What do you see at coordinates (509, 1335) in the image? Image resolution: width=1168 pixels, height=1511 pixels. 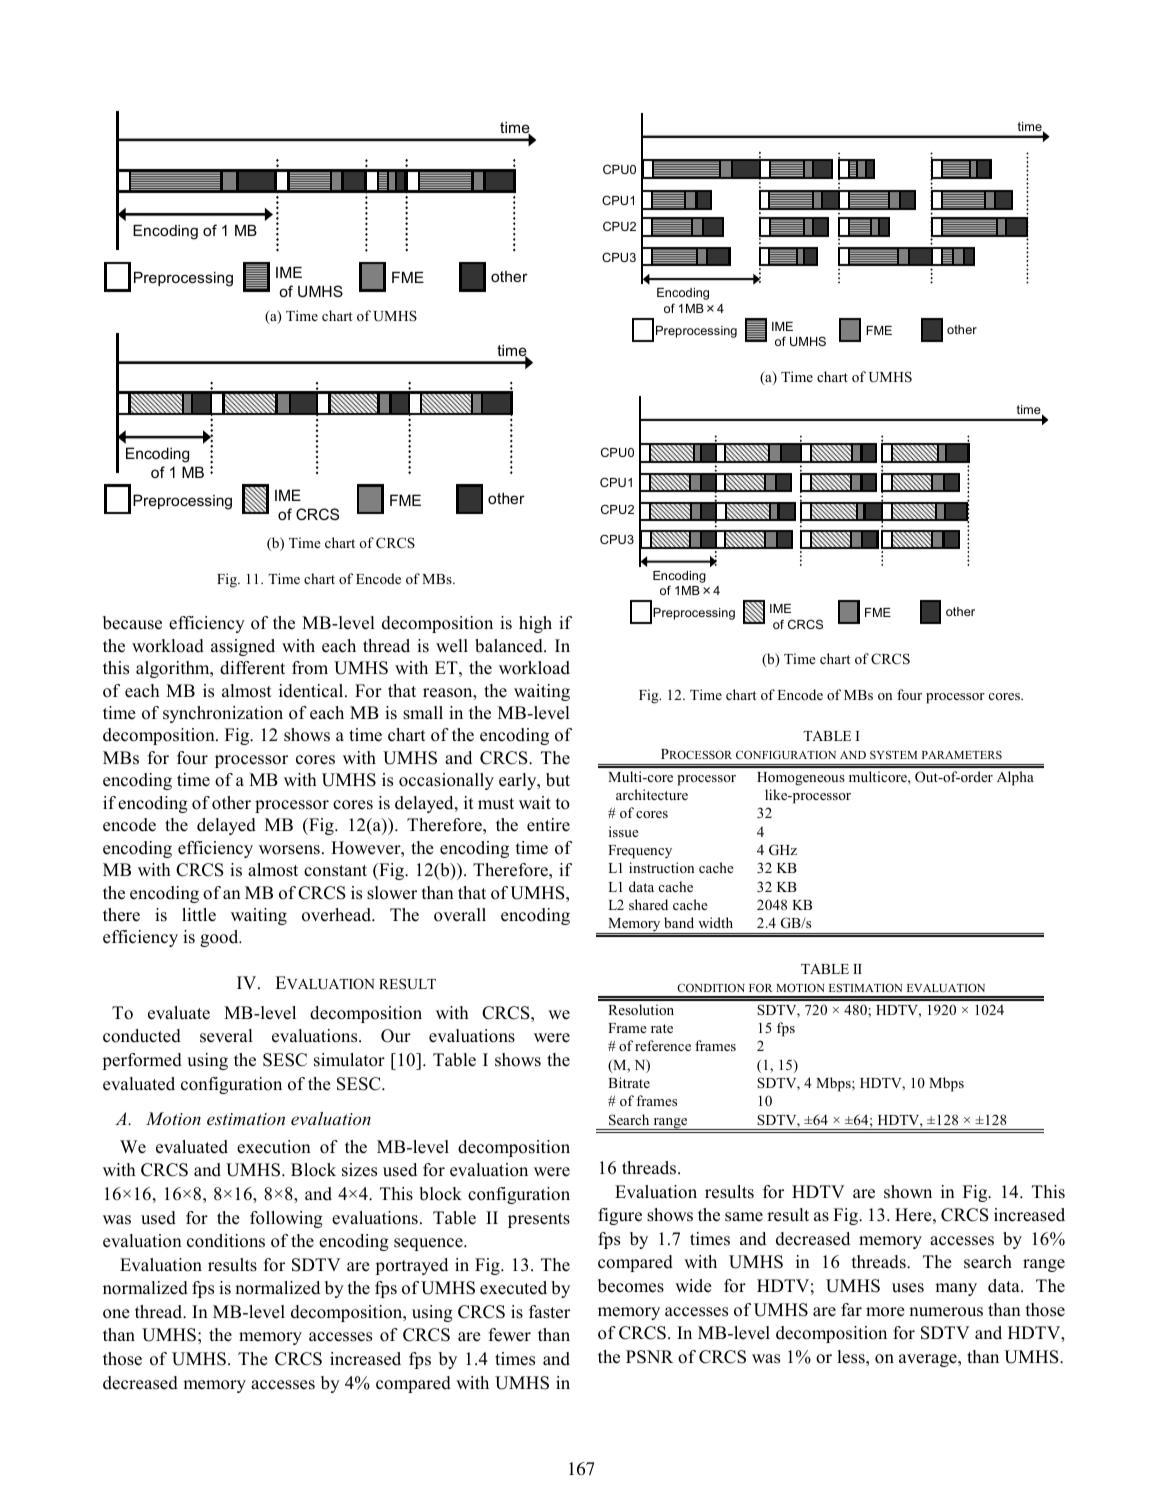 I see `fewer` at bounding box center [509, 1335].
